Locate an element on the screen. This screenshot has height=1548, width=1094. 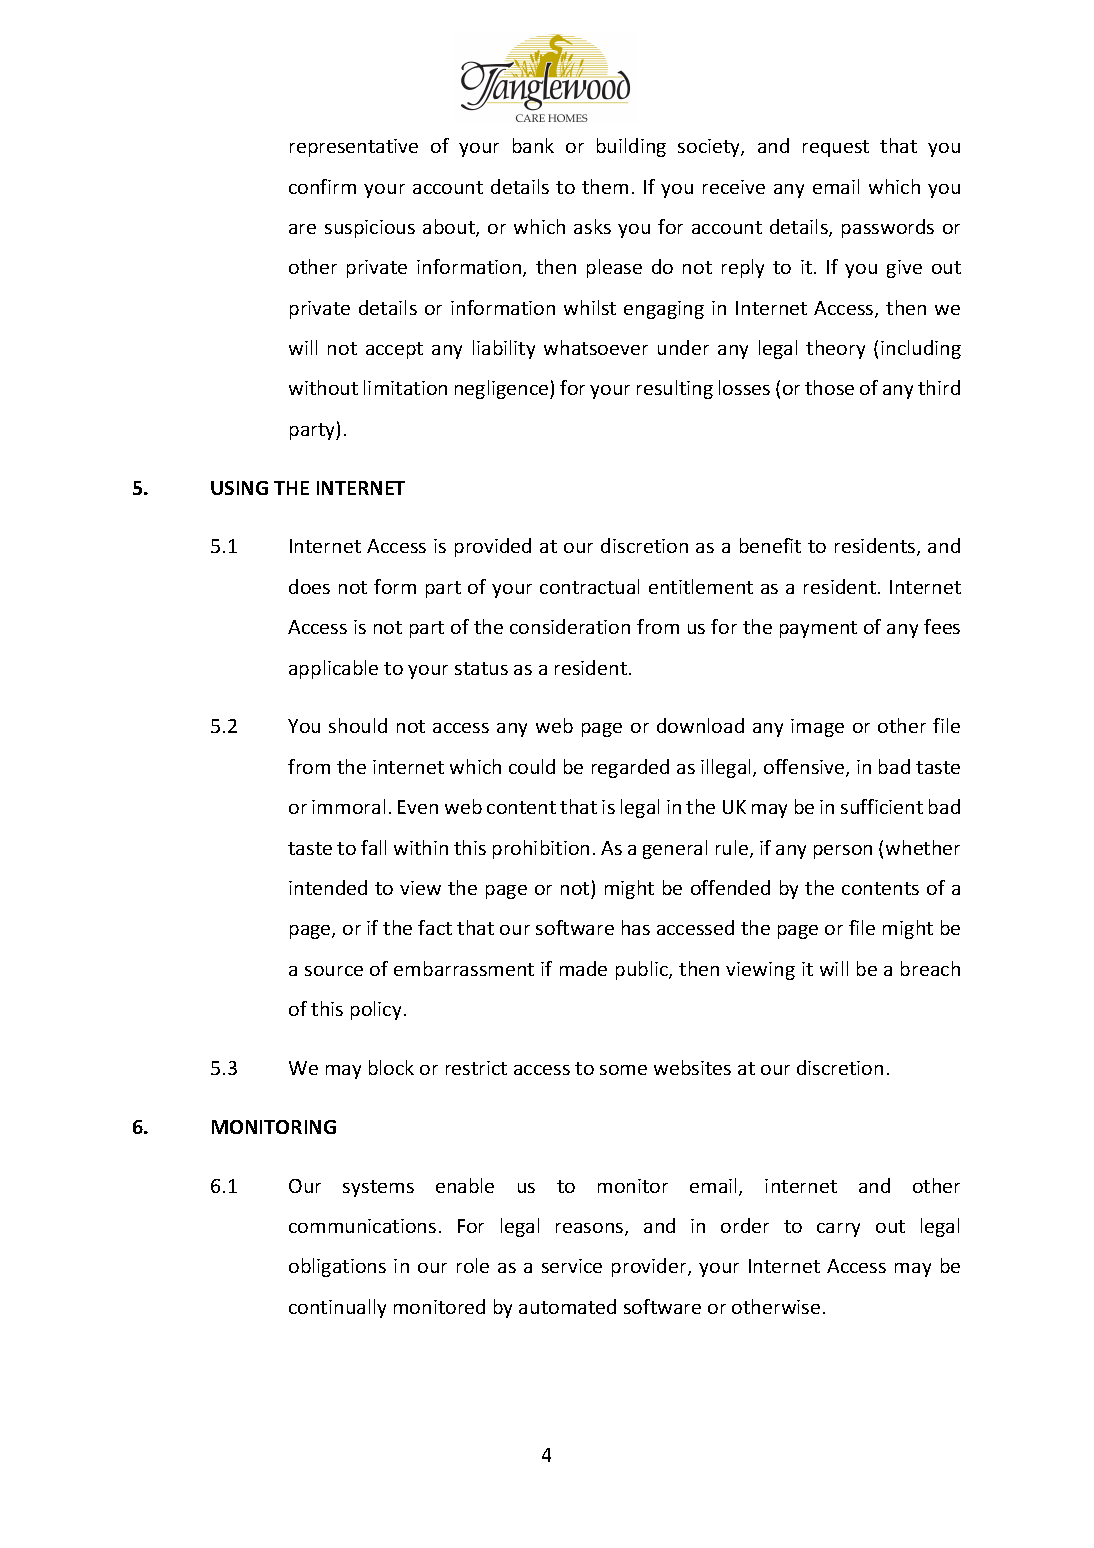
consideration is located at coordinates (570, 626).
